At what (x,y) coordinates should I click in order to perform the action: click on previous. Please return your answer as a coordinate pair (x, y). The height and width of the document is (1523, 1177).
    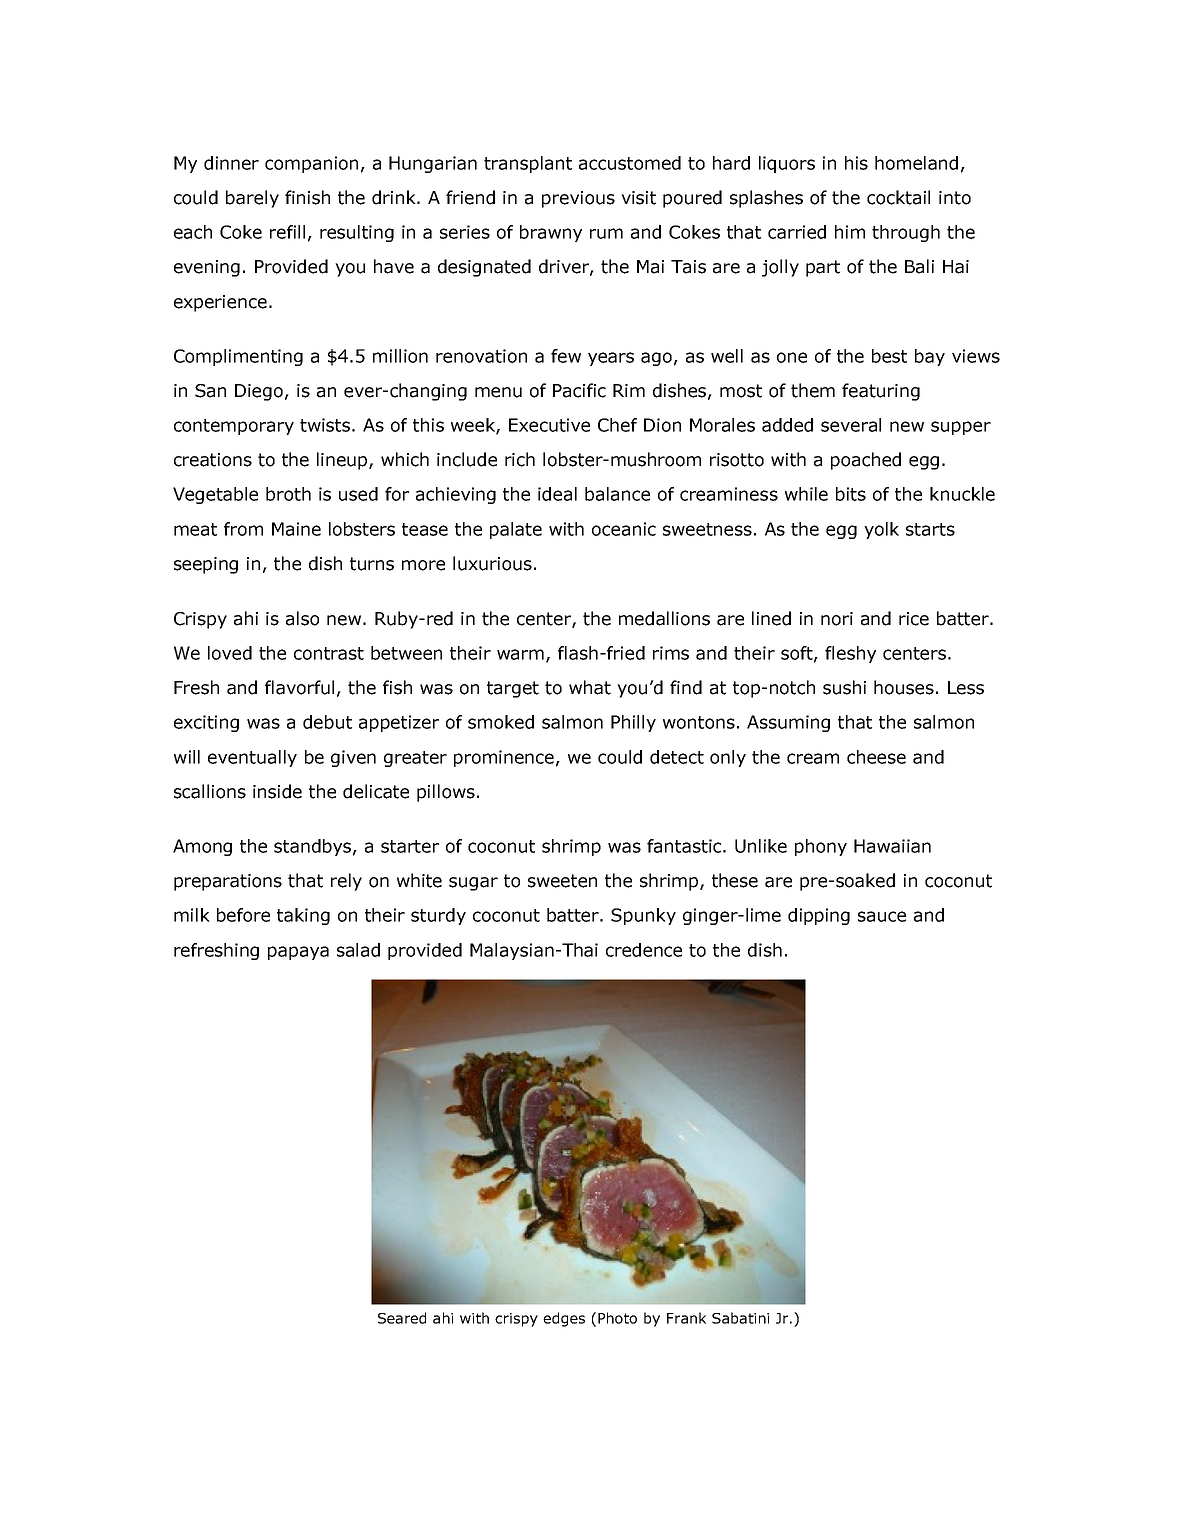
    Looking at the image, I should click on (578, 199).
